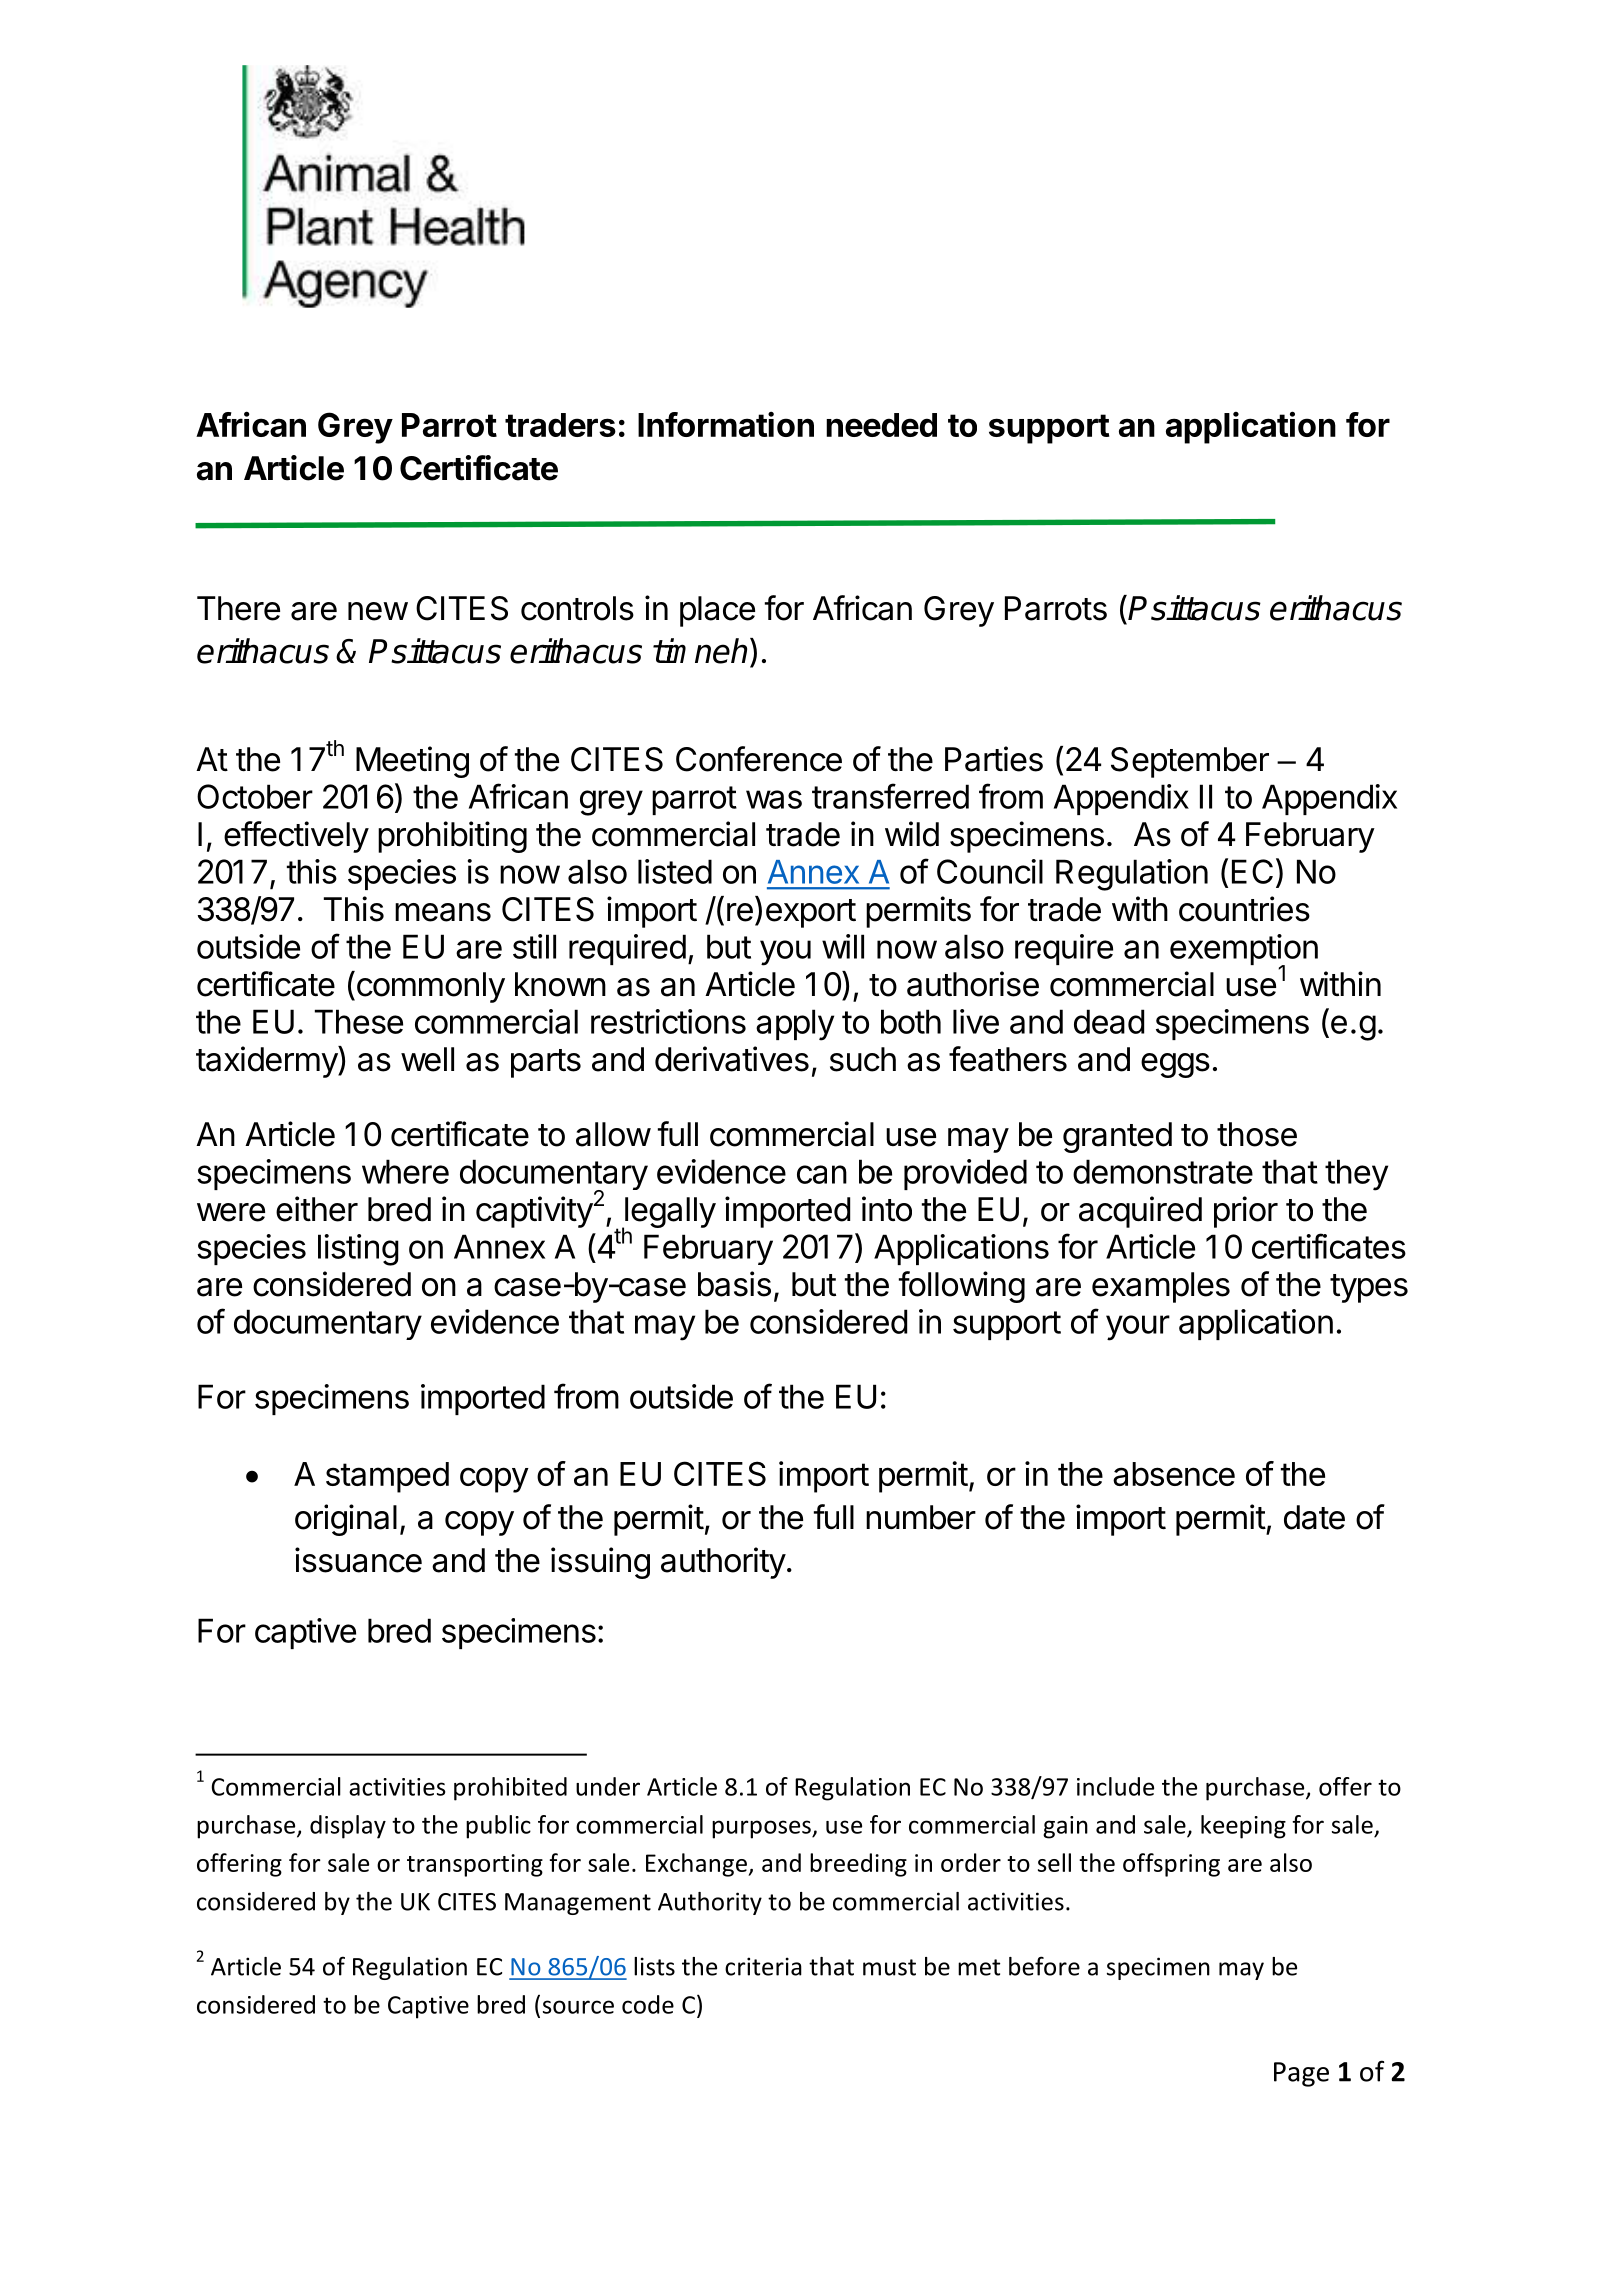 Image resolution: width=1617 pixels, height=2287 pixels. What do you see at coordinates (1301, 2074) in the document?
I see `Page` at bounding box center [1301, 2074].
